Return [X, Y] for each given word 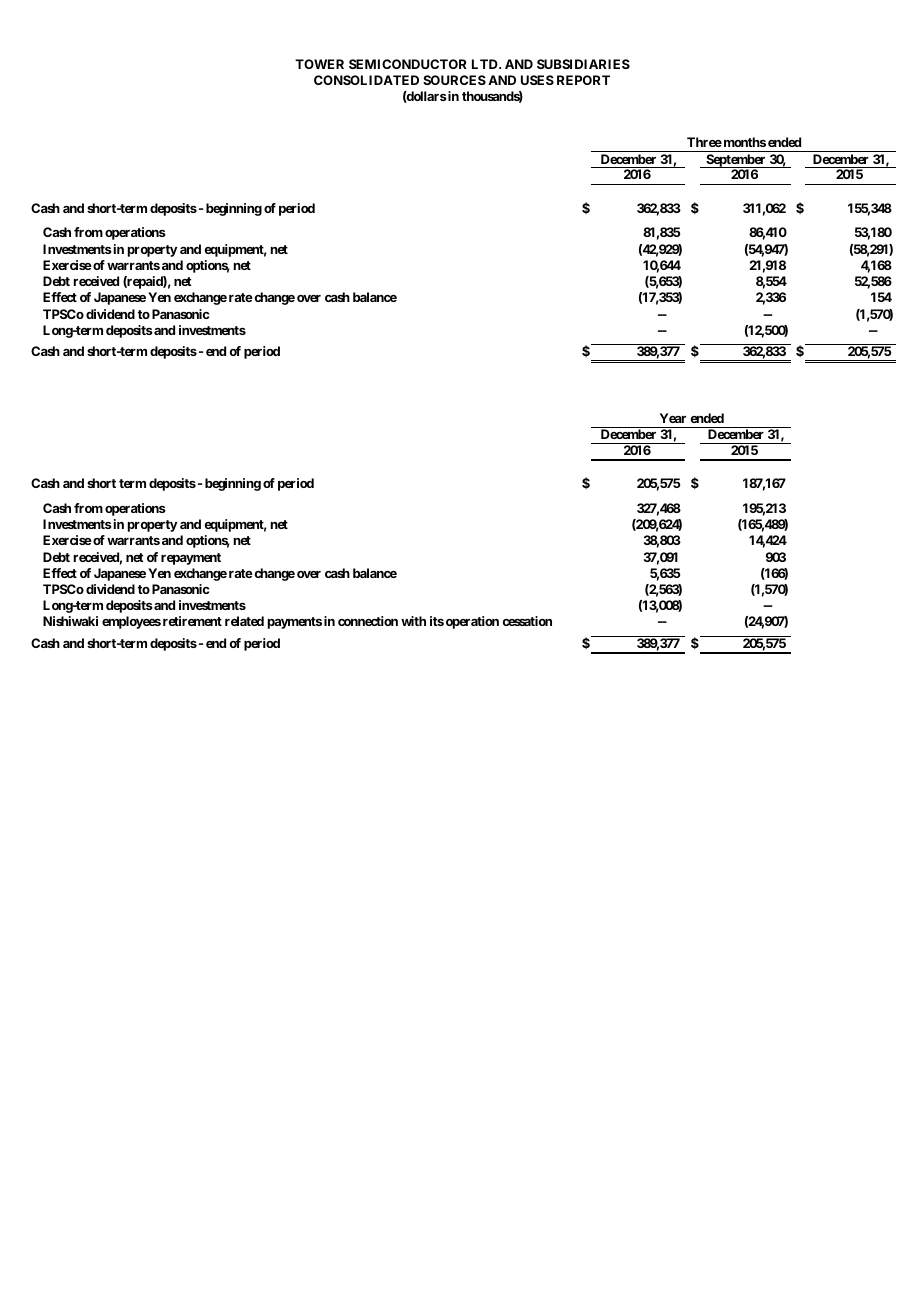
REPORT [583, 80]
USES [537, 80]
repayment [191, 559]
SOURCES [454, 80]
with [413, 621]
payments [295, 623]
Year [673, 418]
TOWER [319, 64]
